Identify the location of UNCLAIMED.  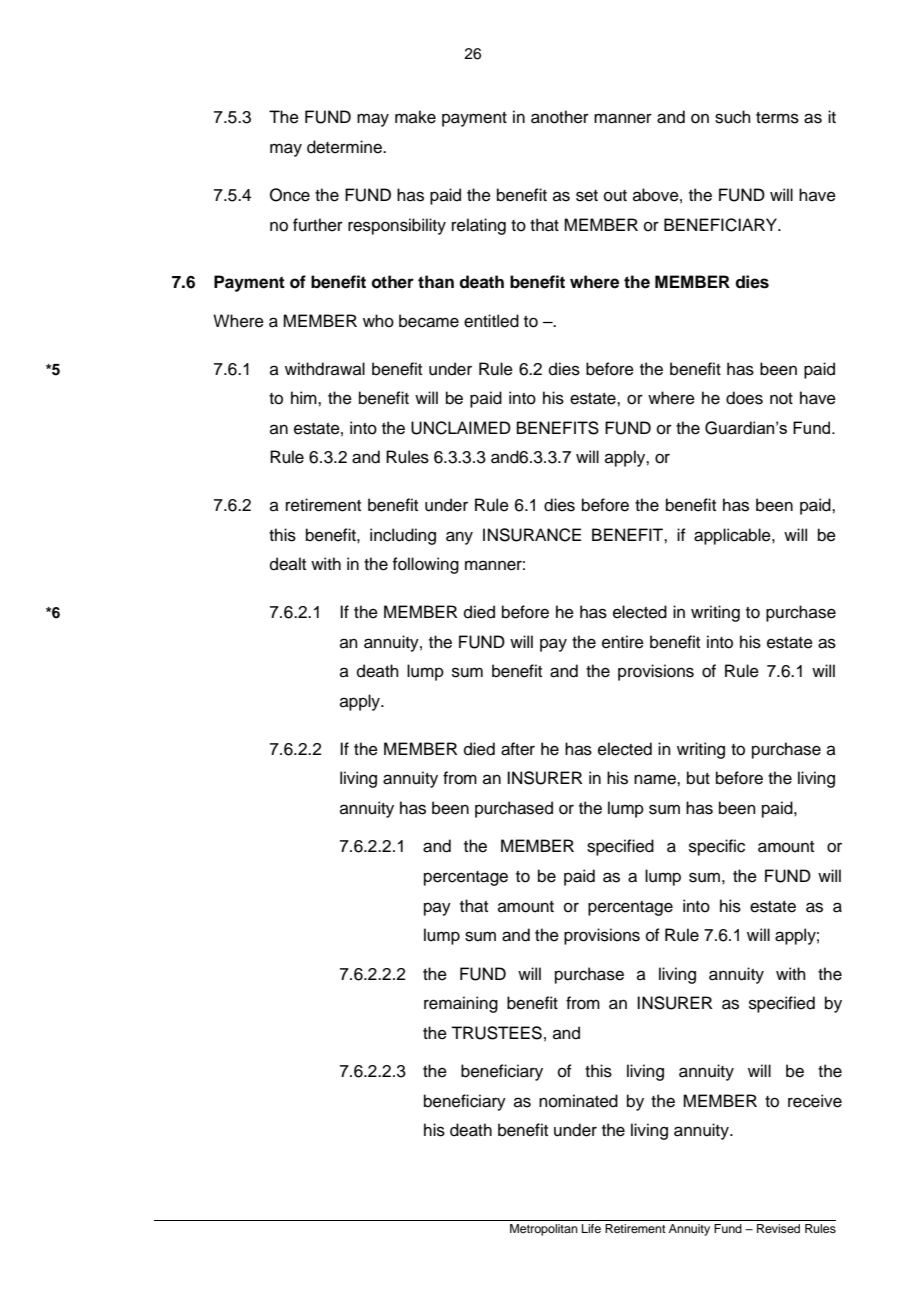
(461, 428).
